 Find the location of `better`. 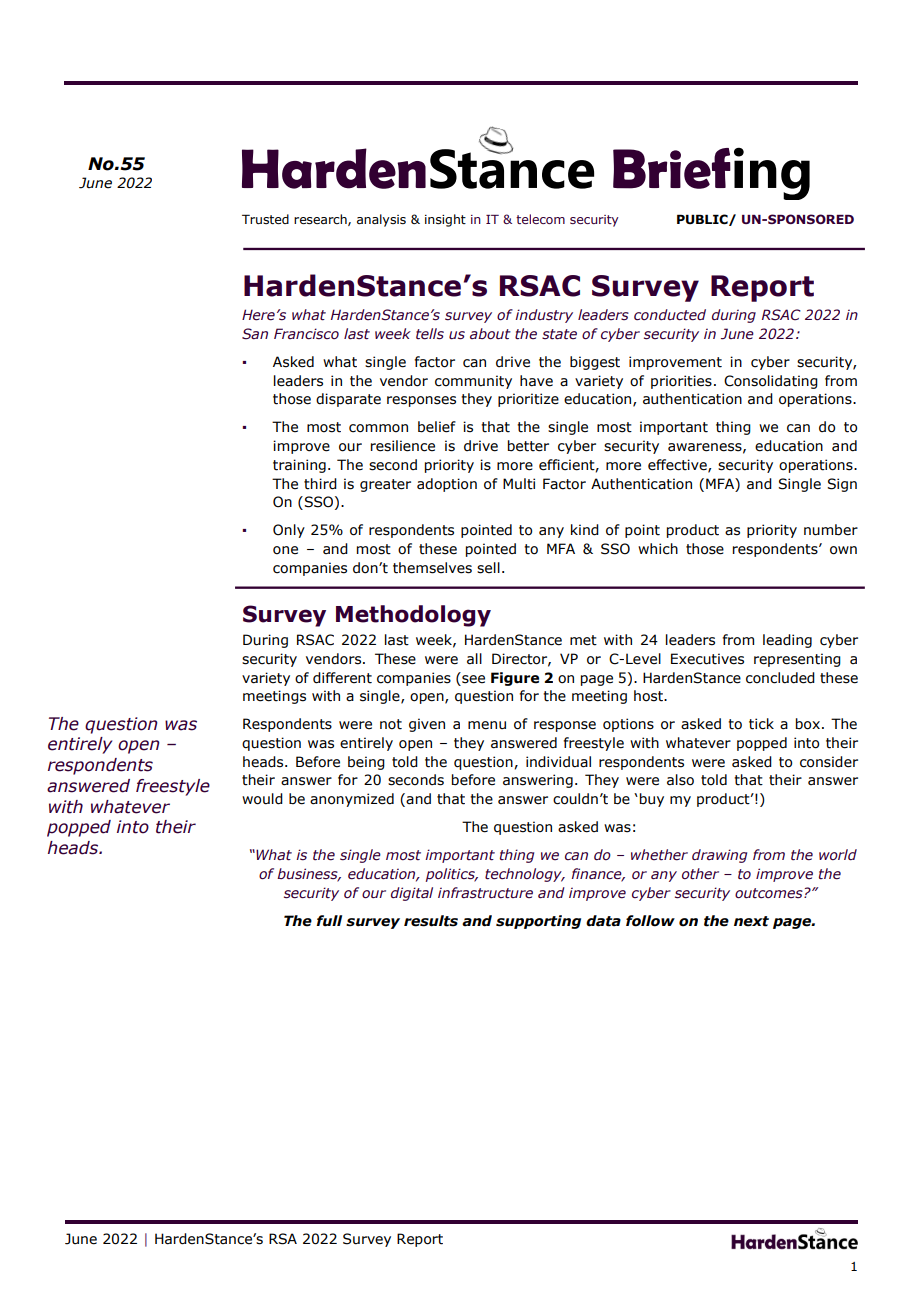

better is located at coordinates (528, 446).
